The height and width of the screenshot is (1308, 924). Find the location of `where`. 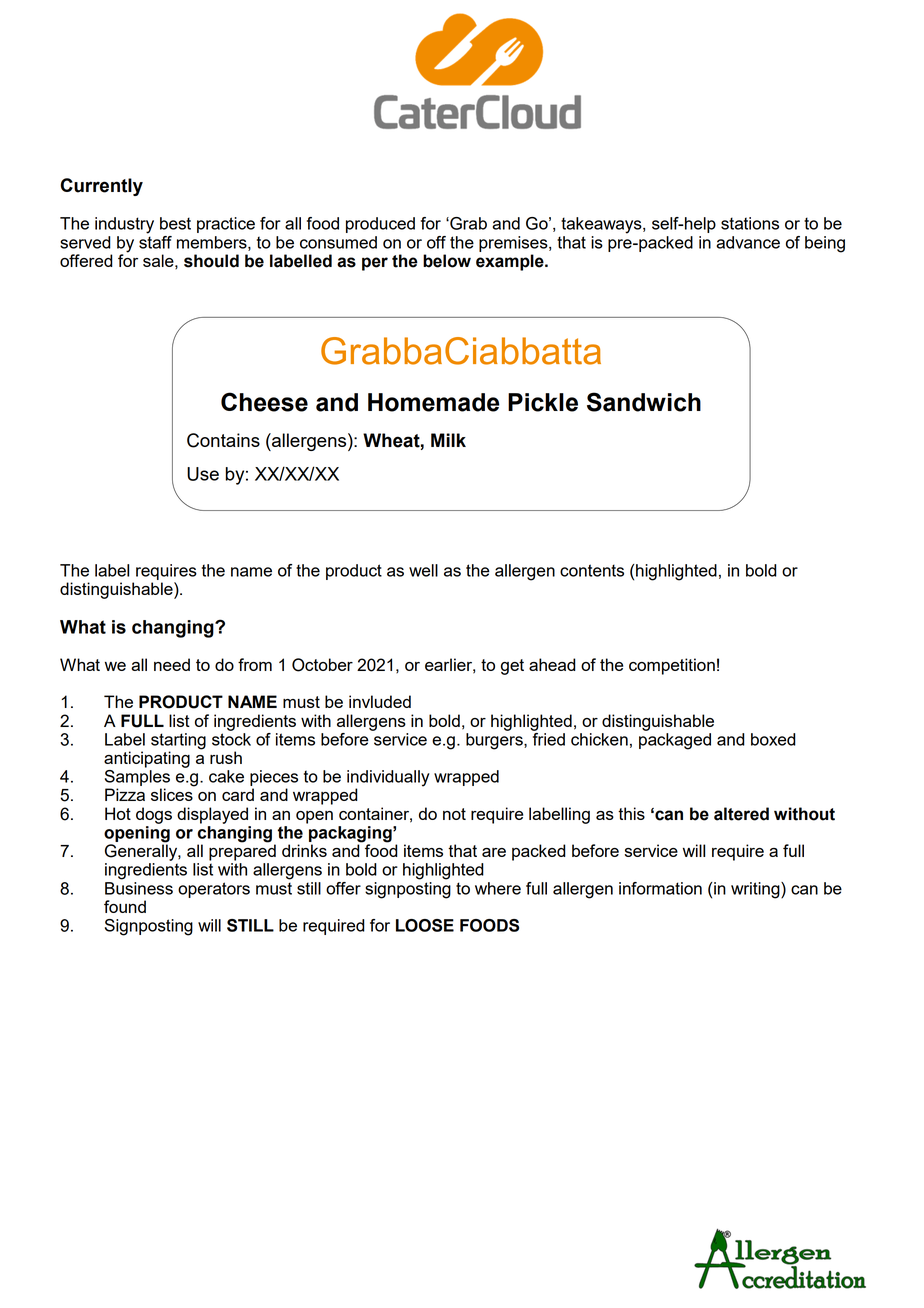

where is located at coordinates (498, 888).
